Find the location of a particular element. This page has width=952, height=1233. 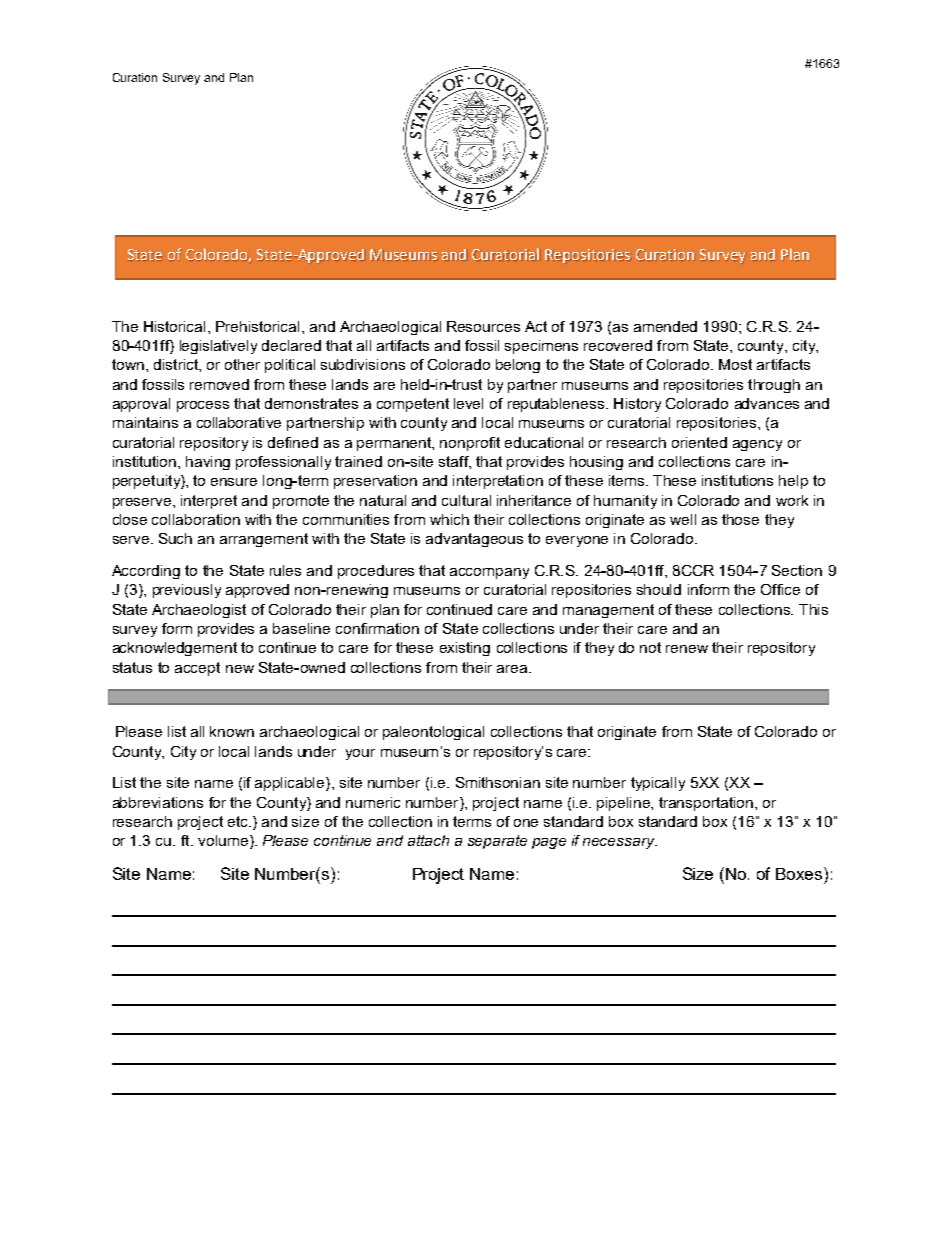

separate is located at coordinates (497, 842).
